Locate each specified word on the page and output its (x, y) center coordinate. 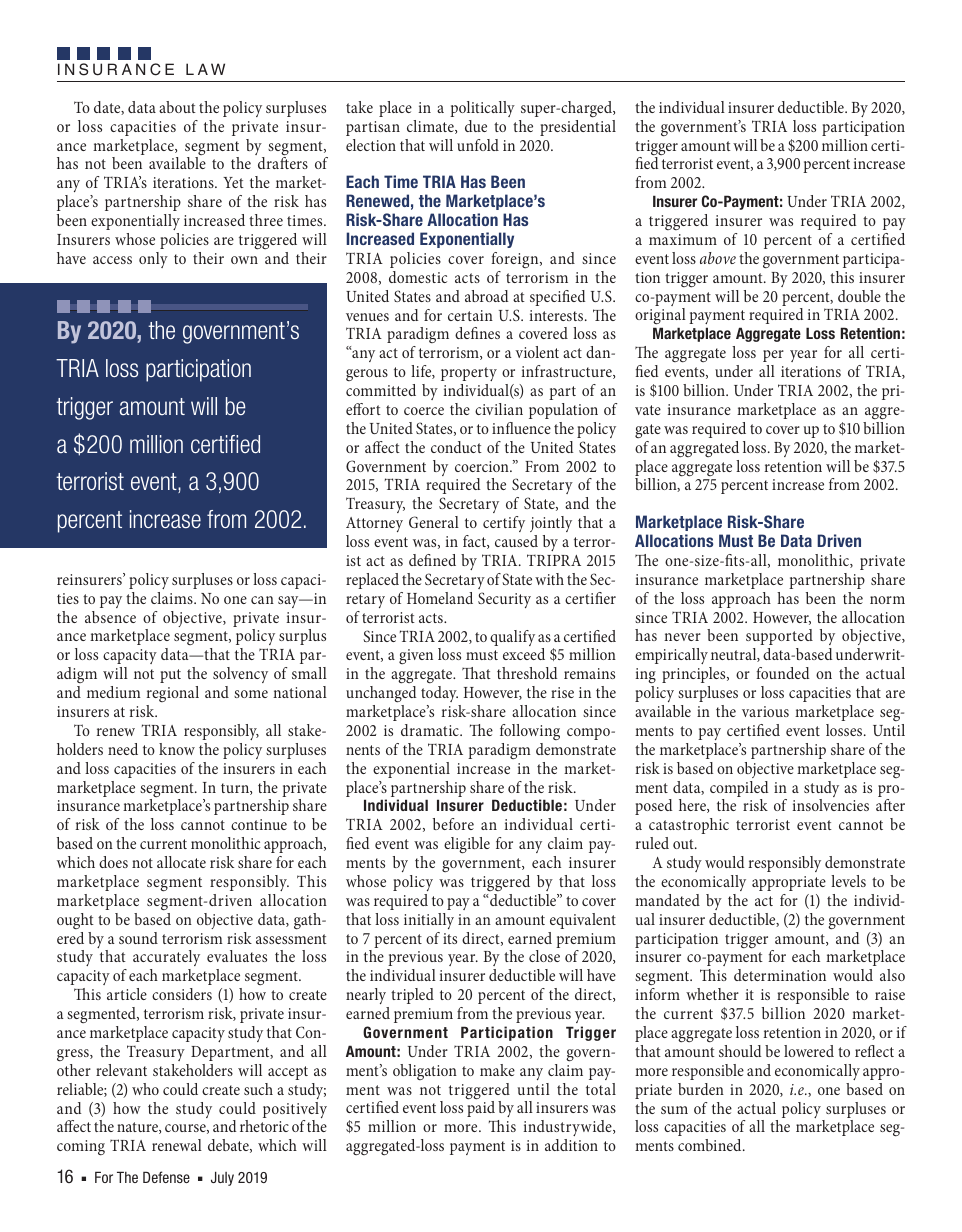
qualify (512, 638)
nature (138, 1128)
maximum (683, 239)
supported (779, 637)
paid (481, 1108)
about (177, 107)
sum (674, 1110)
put (170, 676)
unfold (478, 145)
